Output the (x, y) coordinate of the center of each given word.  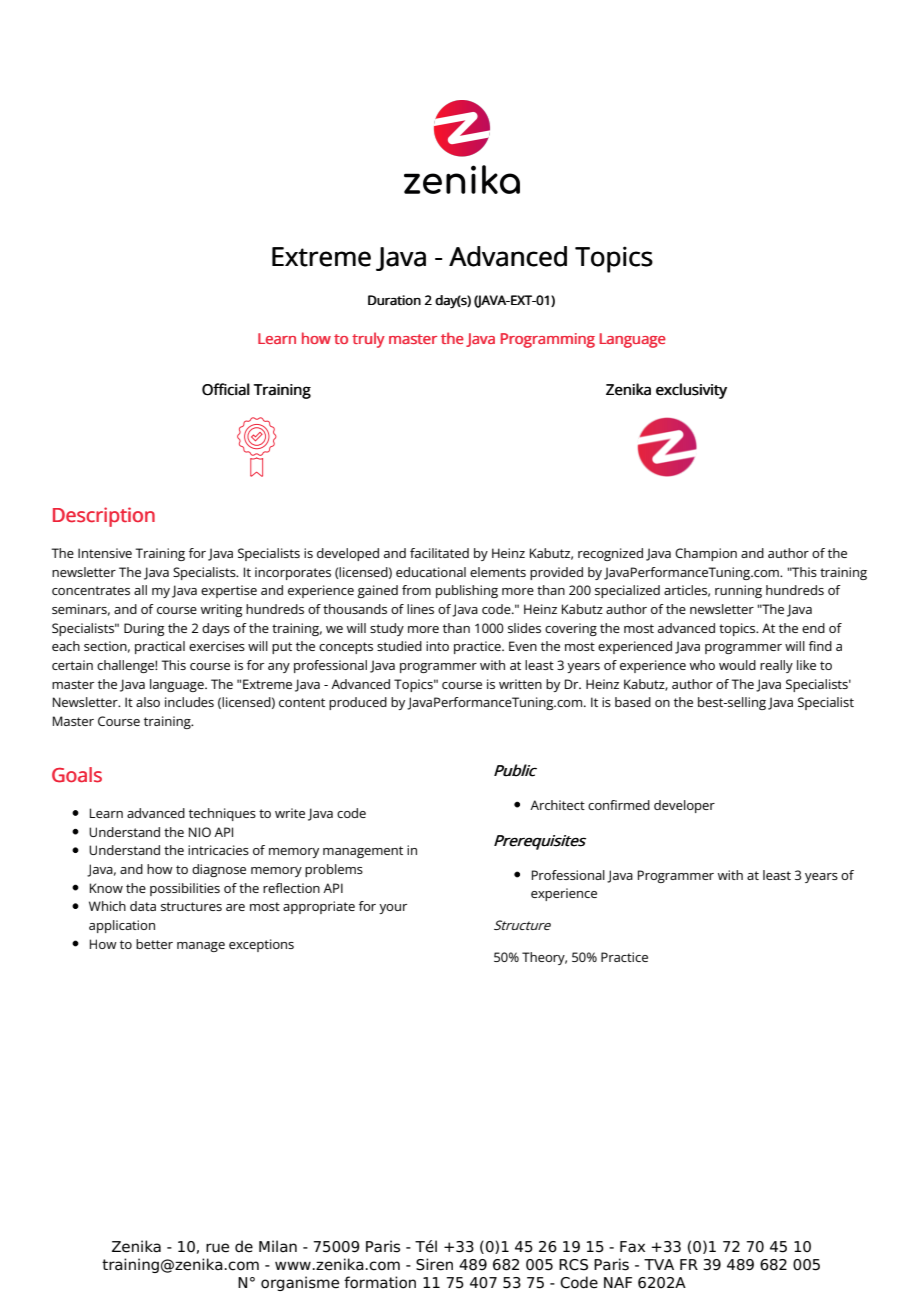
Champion (706, 554)
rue (217, 1248)
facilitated (439, 553)
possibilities (185, 889)
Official (226, 389)
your (393, 909)
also (148, 702)
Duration (394, 300)
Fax (632, 1247)
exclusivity (691, 391)
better (154, 944)
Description (104, 517)
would (737, 665)
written (520, 684)
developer (684, 806)
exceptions (261, 945)
